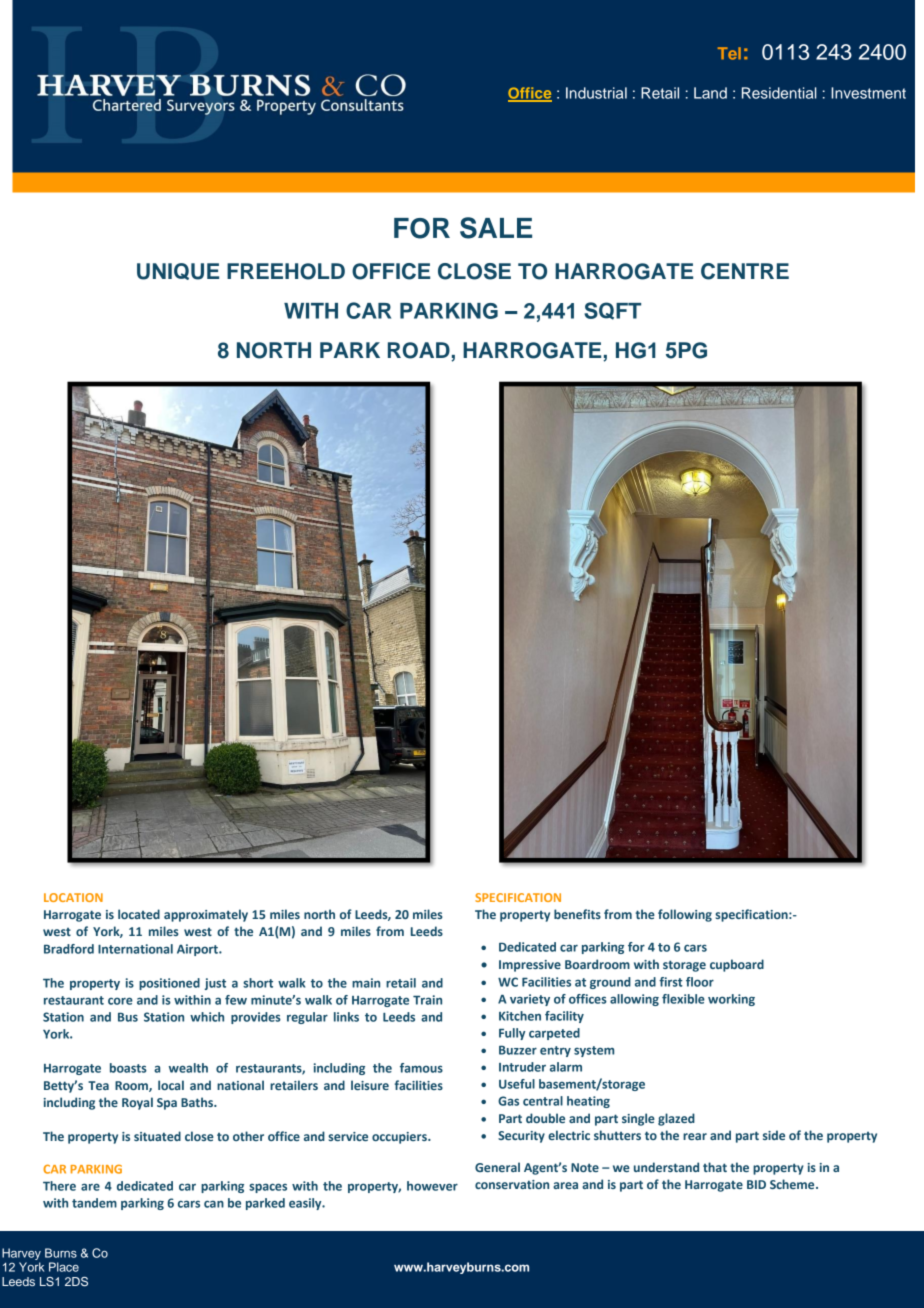 The image size is (924, 1308). Describe the element at coordinates (756, 1184) in the screenshot. I see `BID` at that location.
